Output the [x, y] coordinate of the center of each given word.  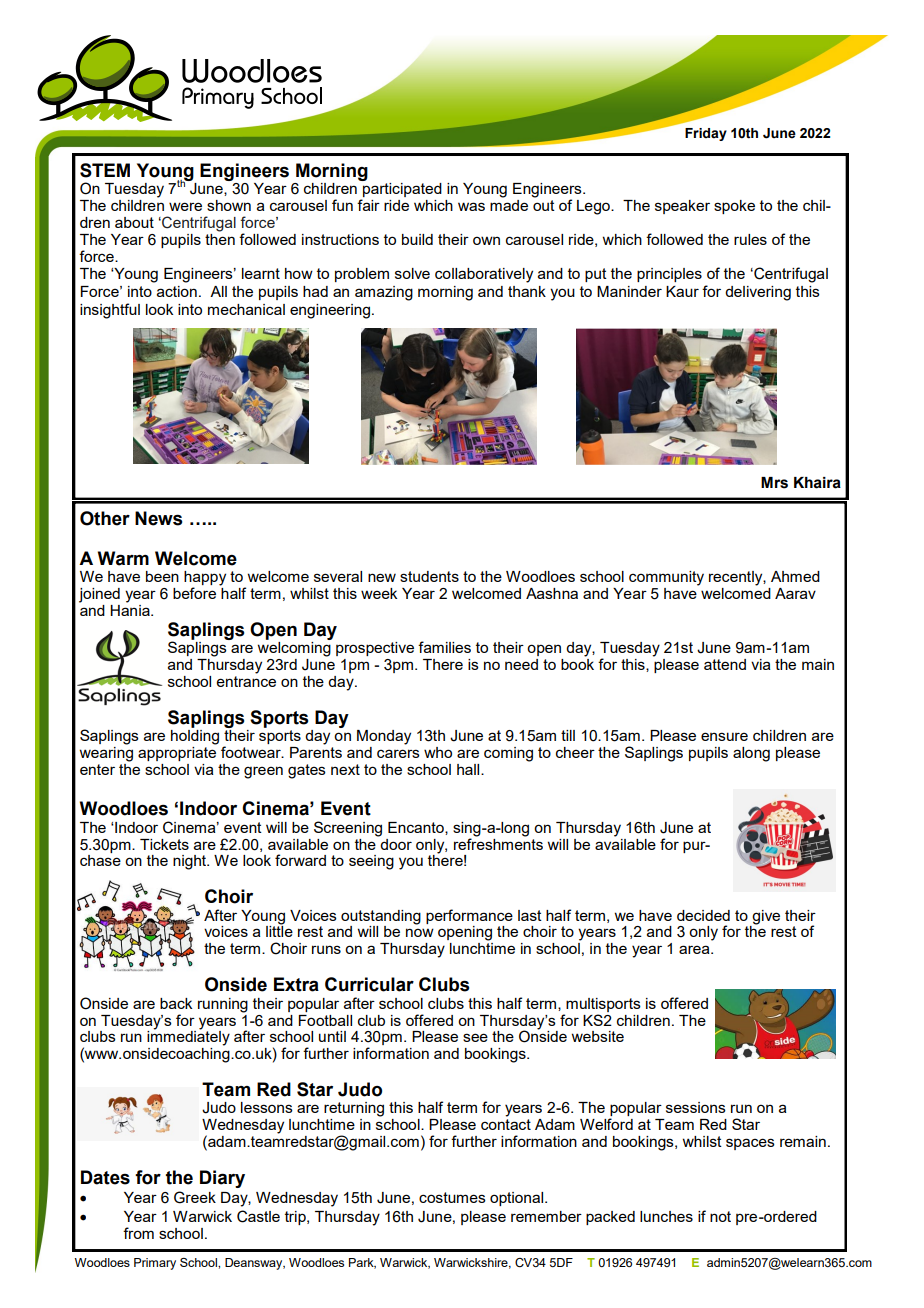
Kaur [682, 291]
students [429, 576]
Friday [706, 134]
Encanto [417, 828]
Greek [195, 1197]
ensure [724, 736]
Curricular [369, 984]
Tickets [164, 844]
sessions [696, 1107]
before [194, 593]
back [176, 1003]
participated [401, 190]
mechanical [246, 309]
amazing [384, 293]
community [666, 578]
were [185, 206]
